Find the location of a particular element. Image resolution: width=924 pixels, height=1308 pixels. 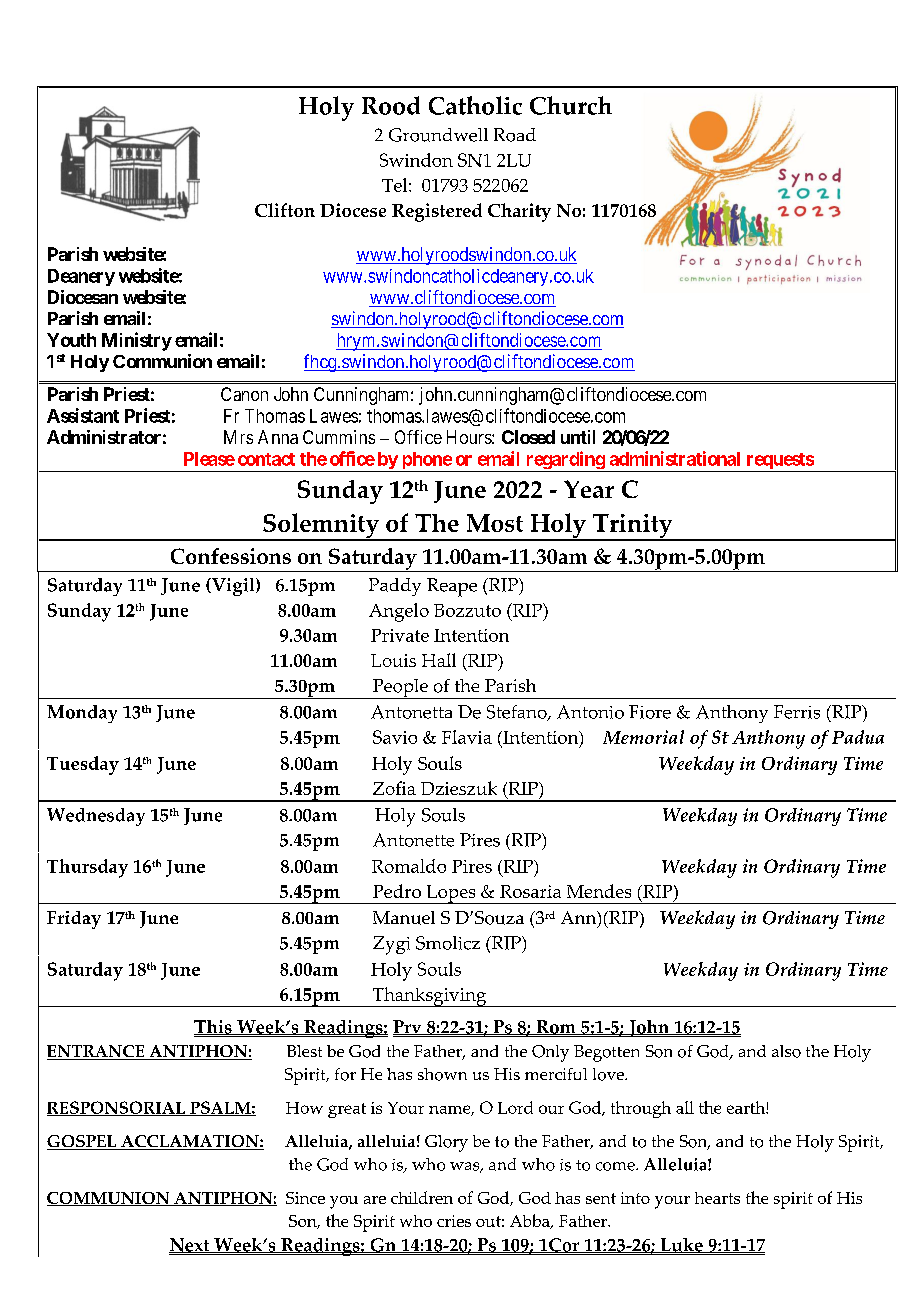

Closed is located at coordinates (528, 437).
